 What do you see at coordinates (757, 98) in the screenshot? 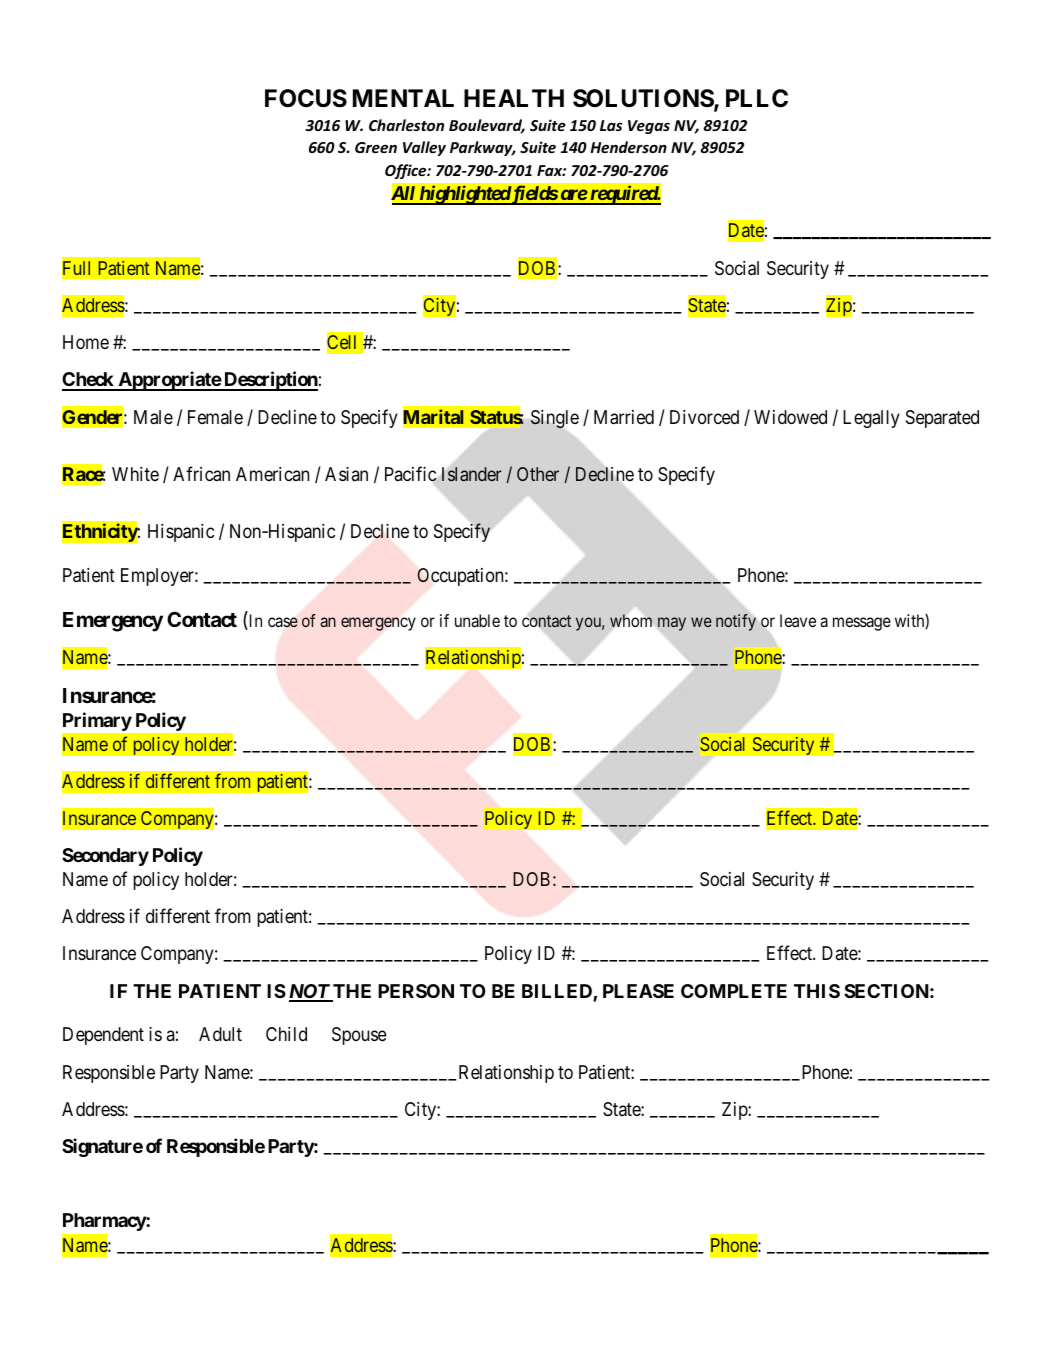
I see `PLLC` at bounding box center [757, 98].
